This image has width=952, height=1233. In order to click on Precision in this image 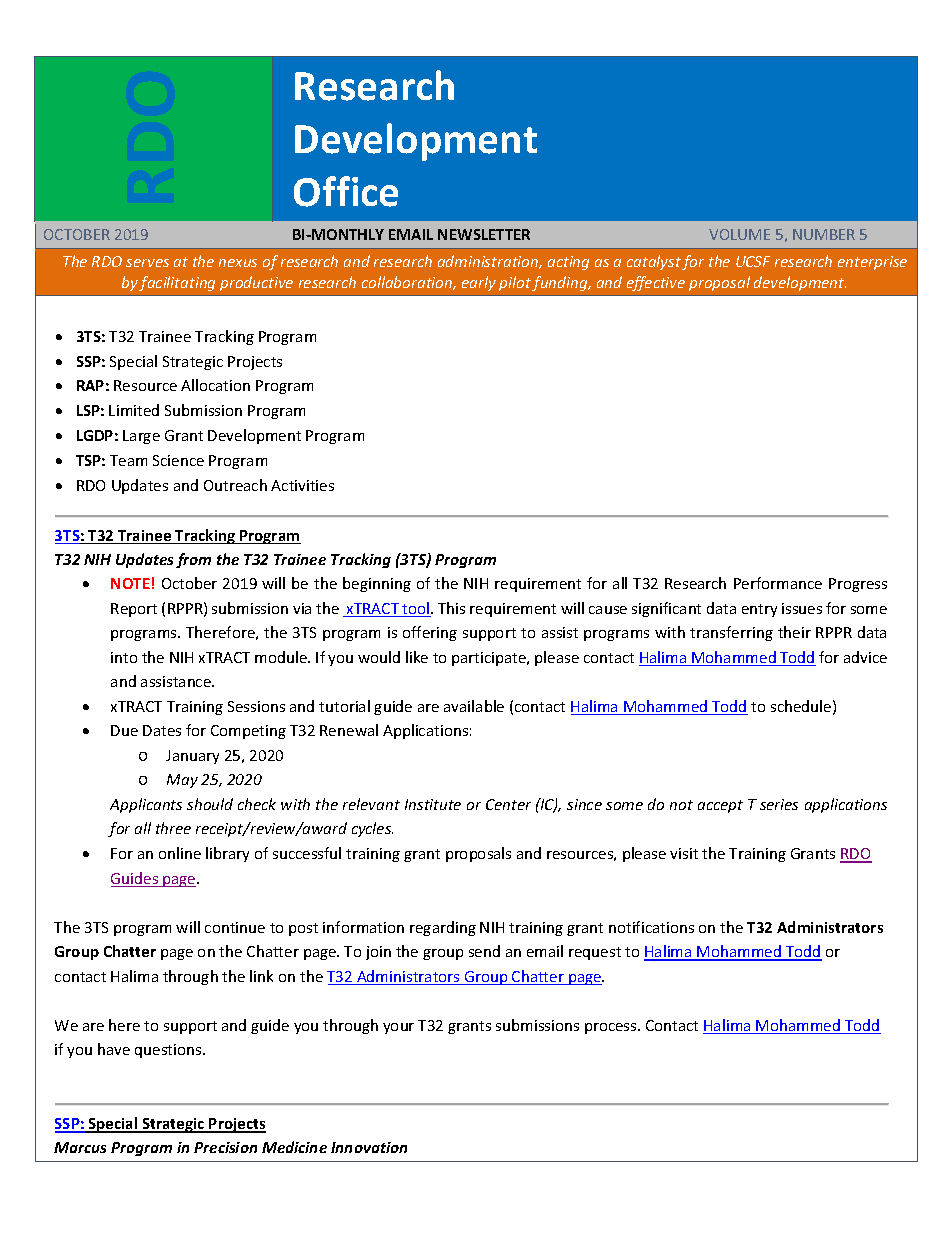, I will do `click(225, 1147)`.
